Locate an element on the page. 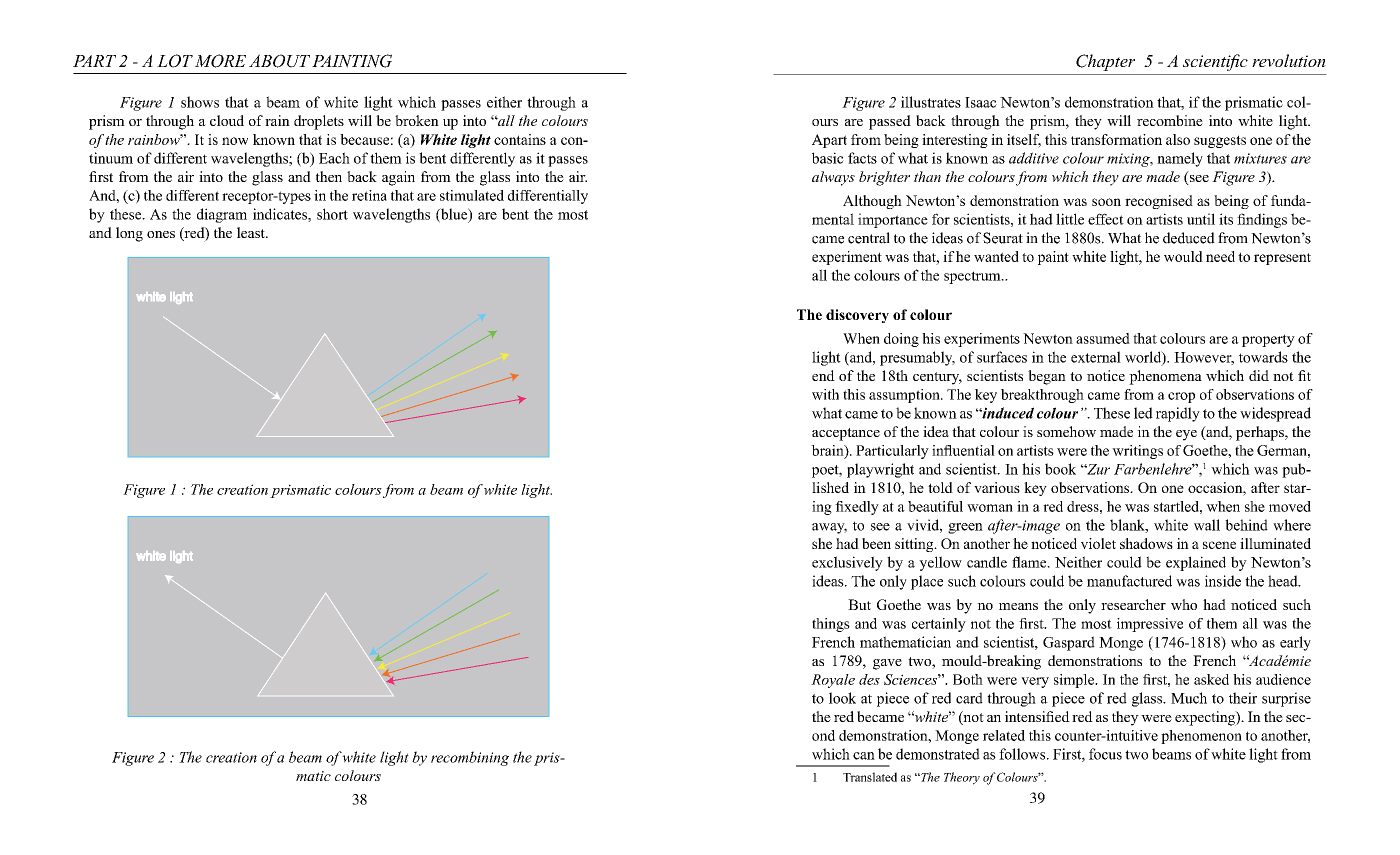  focus is located at coordinates (1105, 754).
